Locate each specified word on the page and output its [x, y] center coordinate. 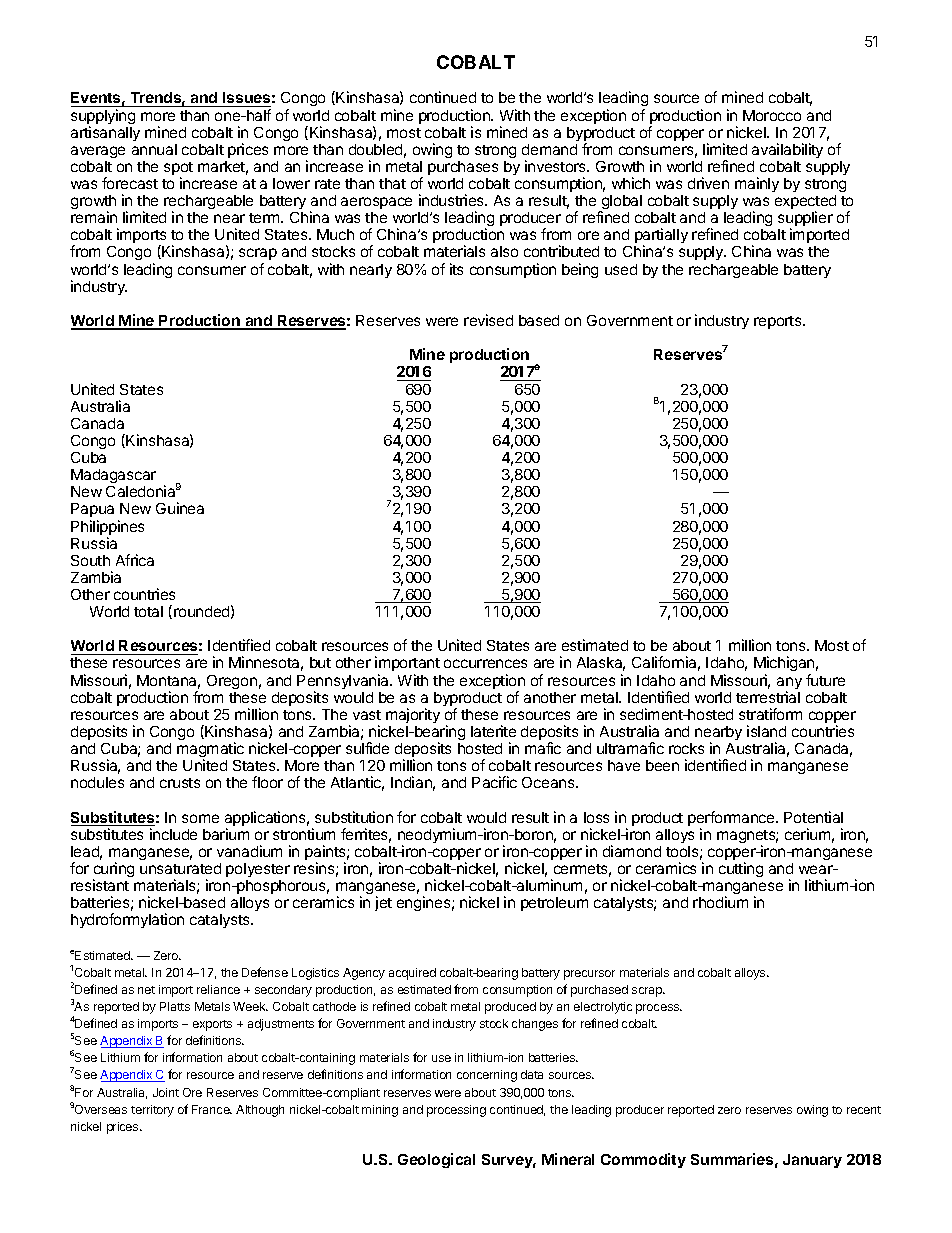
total [148, 611]
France [212, 1109]
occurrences [485, 663]
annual [154, 149]
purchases [463, 168]
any [789, 684]
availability [787, 150]
